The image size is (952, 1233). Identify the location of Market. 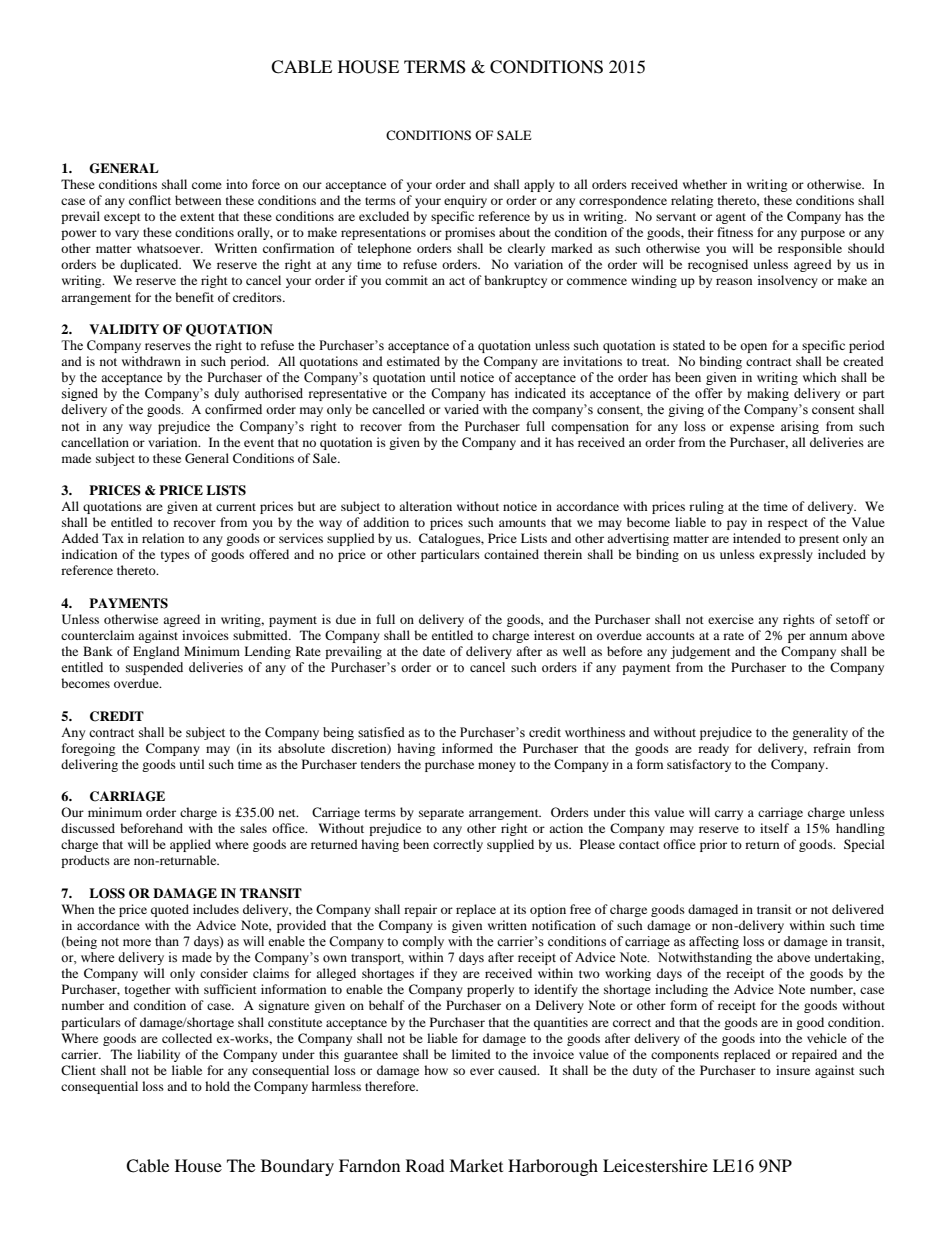
(476, 1165).
